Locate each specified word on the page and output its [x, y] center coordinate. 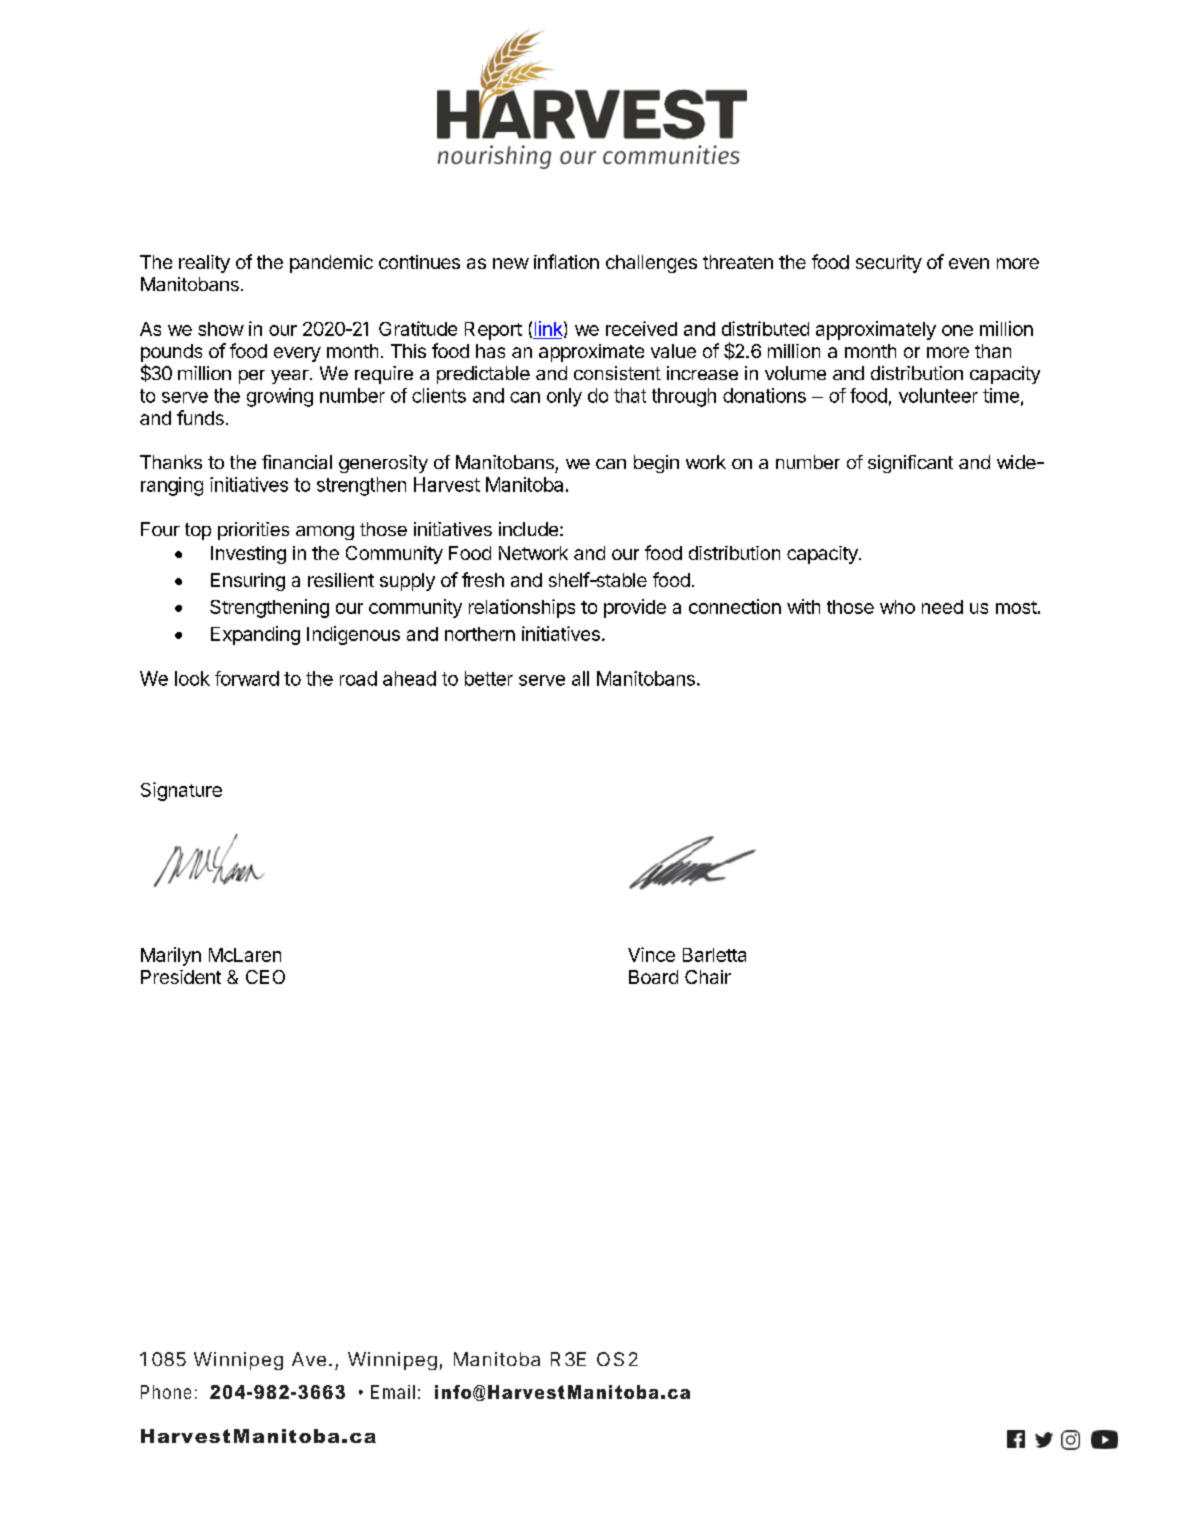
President [181, 977]
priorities [253, 531]
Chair [708, 977]
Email [393, 1392]
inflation [566, 261]
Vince [651, 954]
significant [910, 464]
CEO [265, 977]
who [897, 607]
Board [653, 977]
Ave [309, 1359]
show [221, 329]
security [889, 264]
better [489, 678]
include [528, 529]
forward [247, 678]
